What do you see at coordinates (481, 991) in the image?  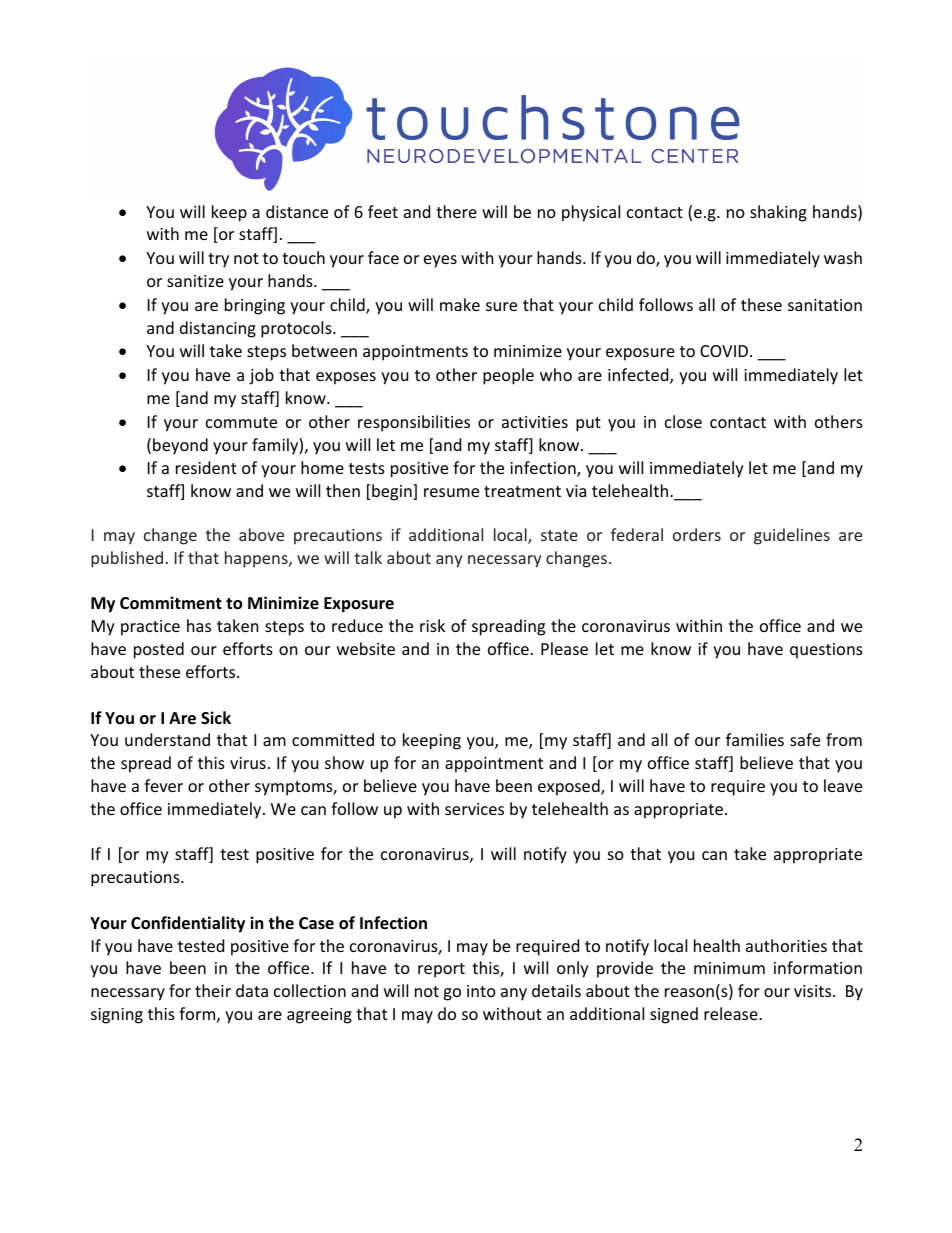 I see `into` at bounding box center [481, 991].
